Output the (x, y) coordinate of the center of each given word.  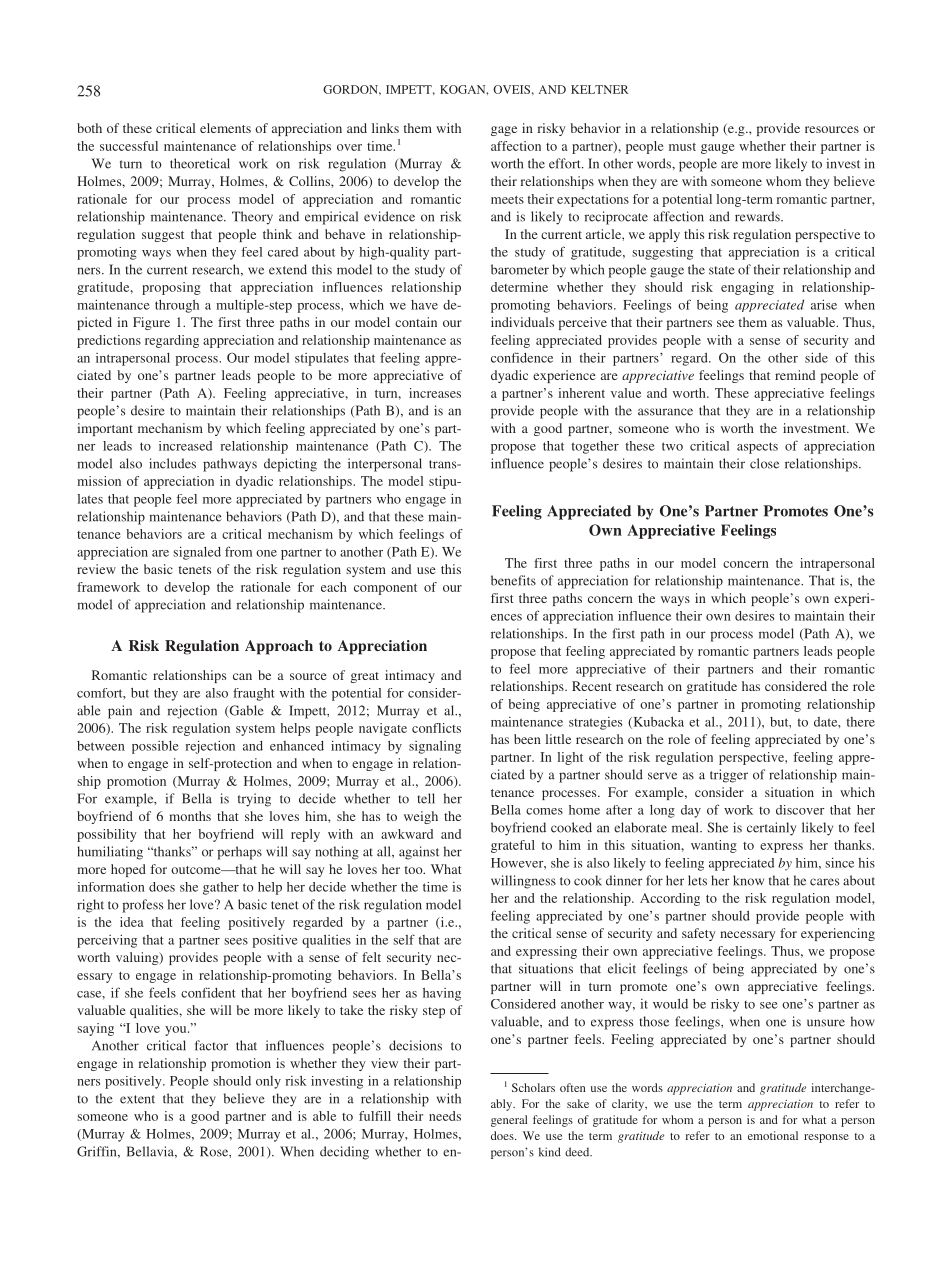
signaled (197, 553)
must (682, 147)
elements (225, 128)
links (385, 128)
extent (137, 1099)
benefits (513, 580)
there (861, 722)
